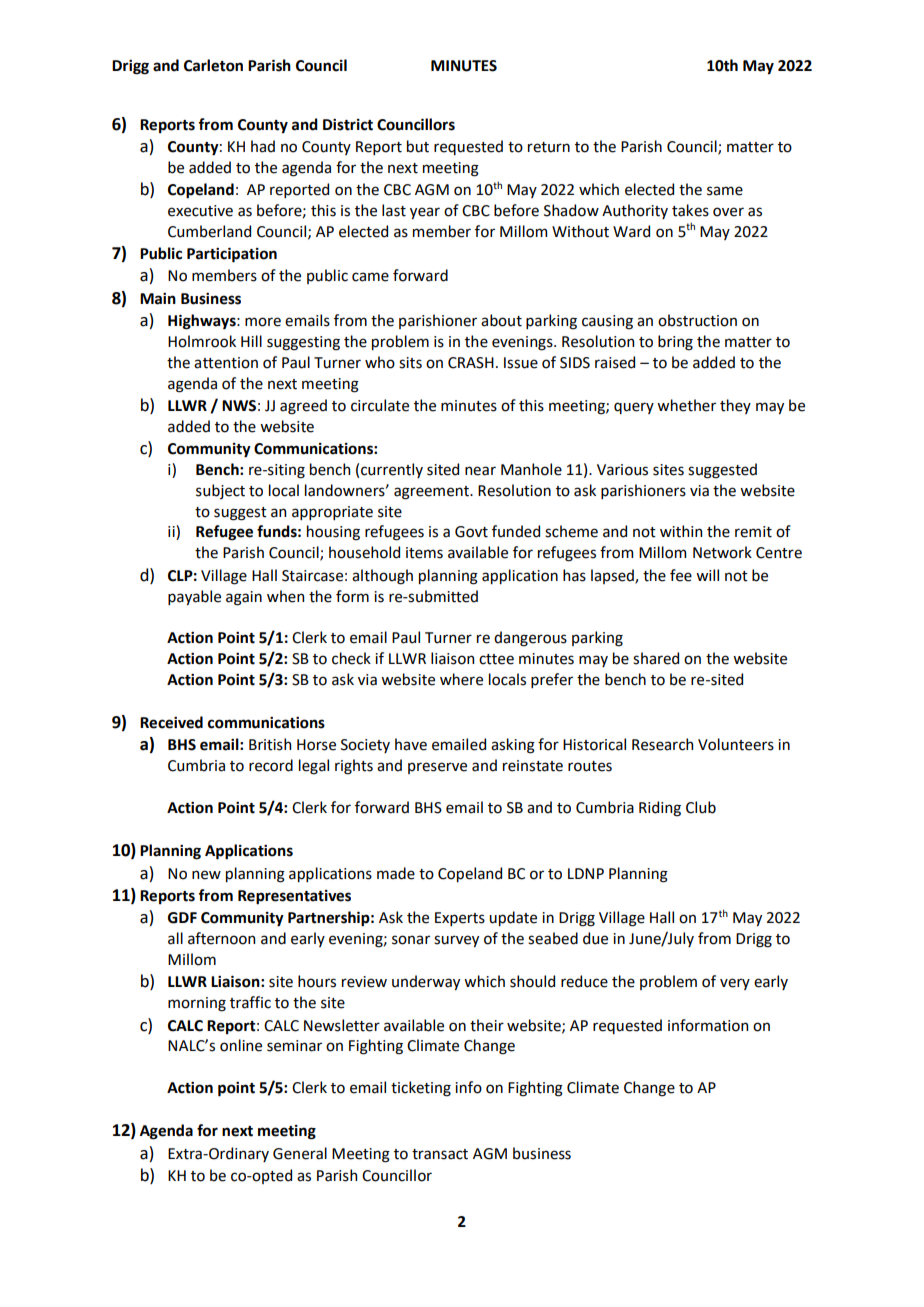 The width and height of the screenshot is (924, 1307). Describe the element at coordinates (220, 491) in the screenshot. I see `subject` at that location.
